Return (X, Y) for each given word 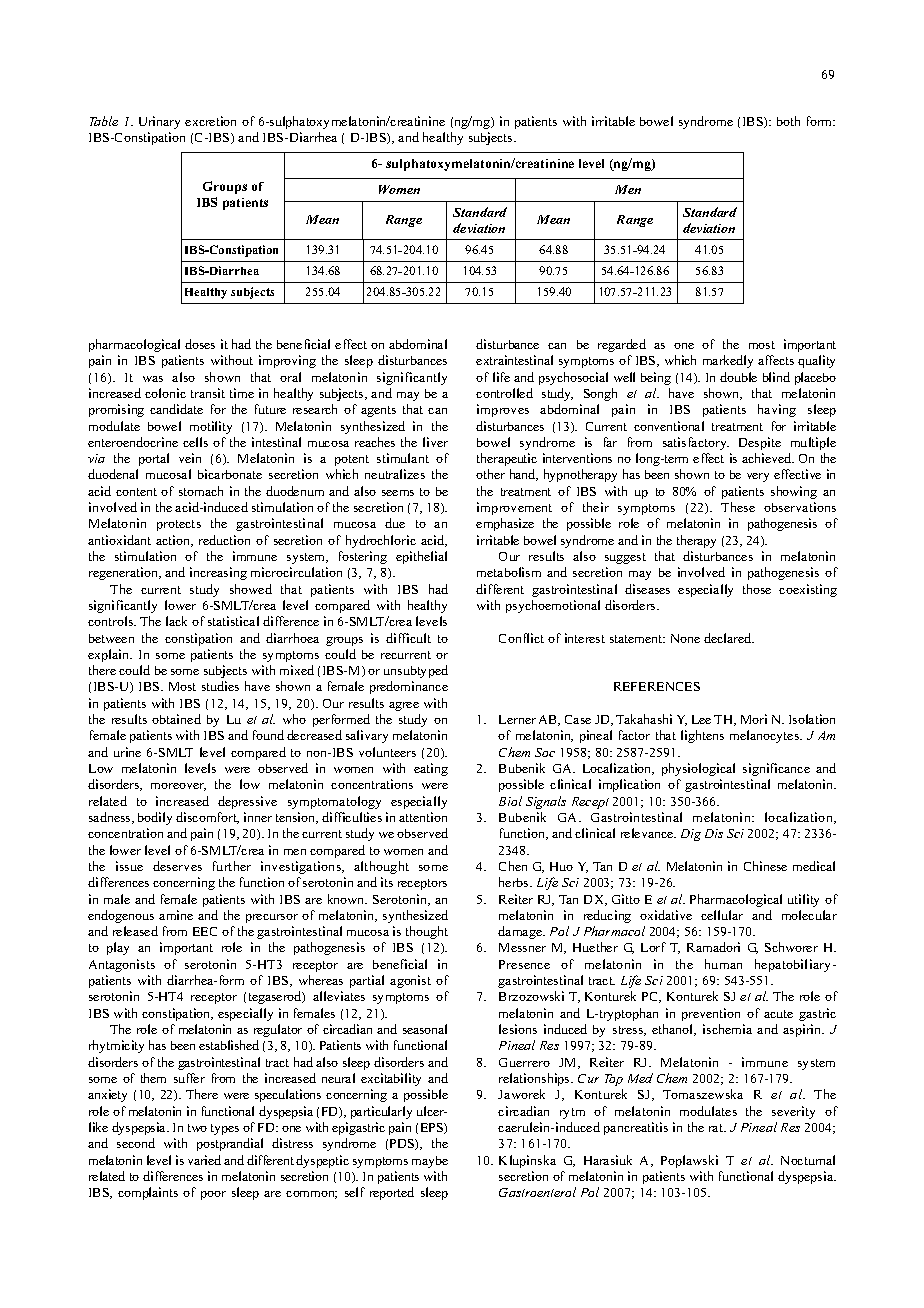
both (788, 121)
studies (220, 686)
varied (204, 1160)
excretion (210, 121)
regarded (622, 345)
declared (729, 638)
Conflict (521, 638)
